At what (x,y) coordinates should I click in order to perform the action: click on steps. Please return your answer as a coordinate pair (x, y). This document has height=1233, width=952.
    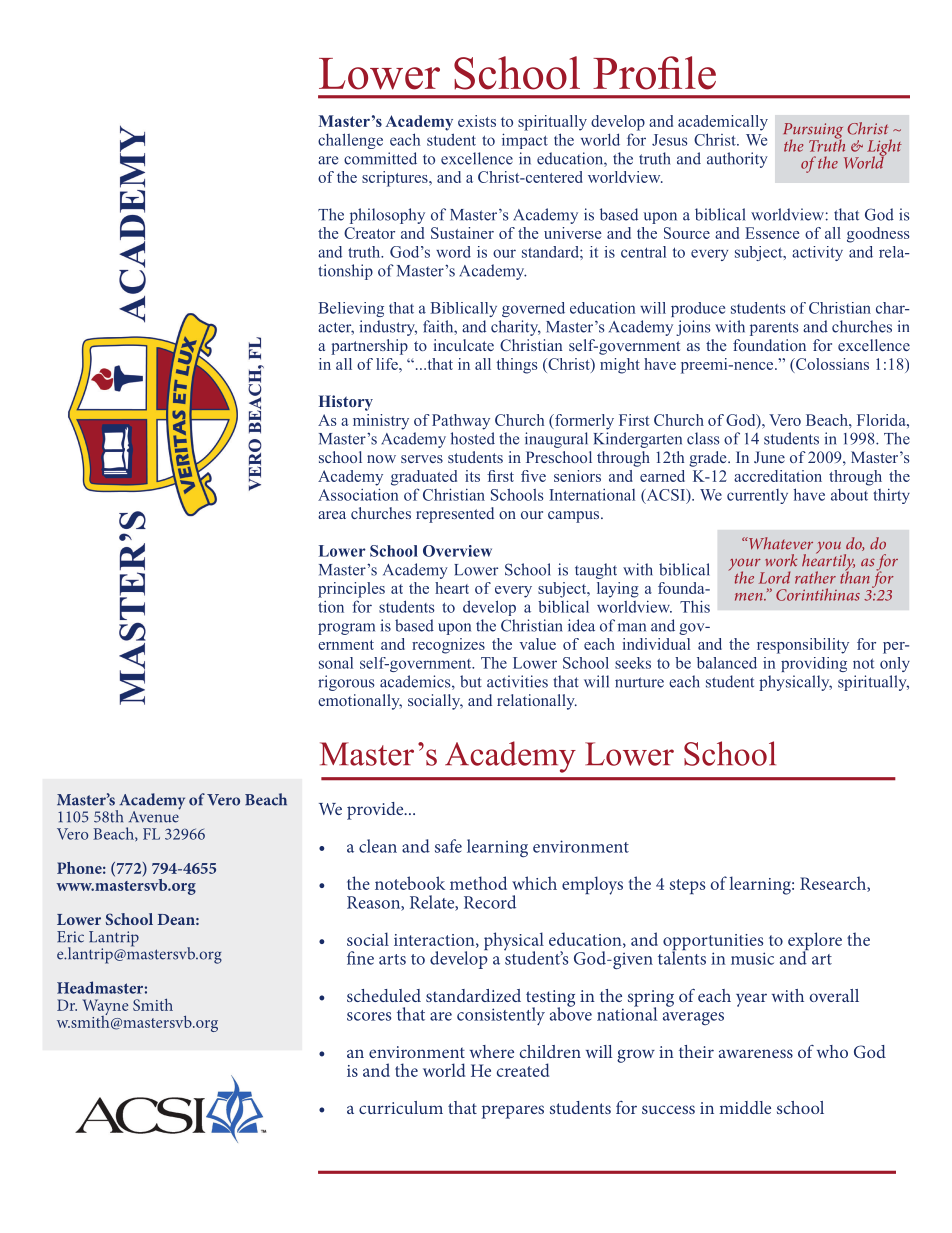
    Looking at the image, I should click on (687, 886).
